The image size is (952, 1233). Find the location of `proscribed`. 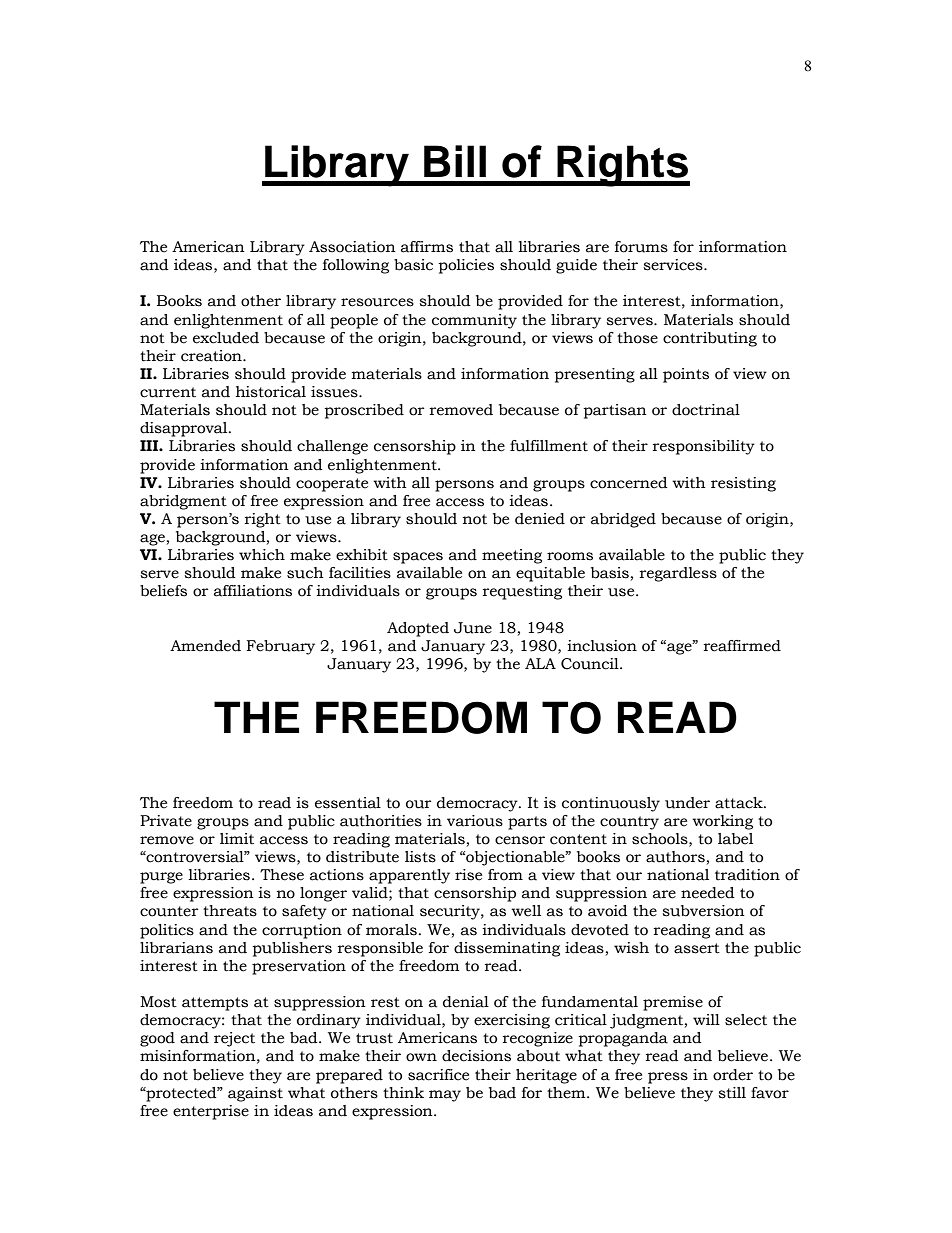

proscribed is located at coordinates (364, 411).
